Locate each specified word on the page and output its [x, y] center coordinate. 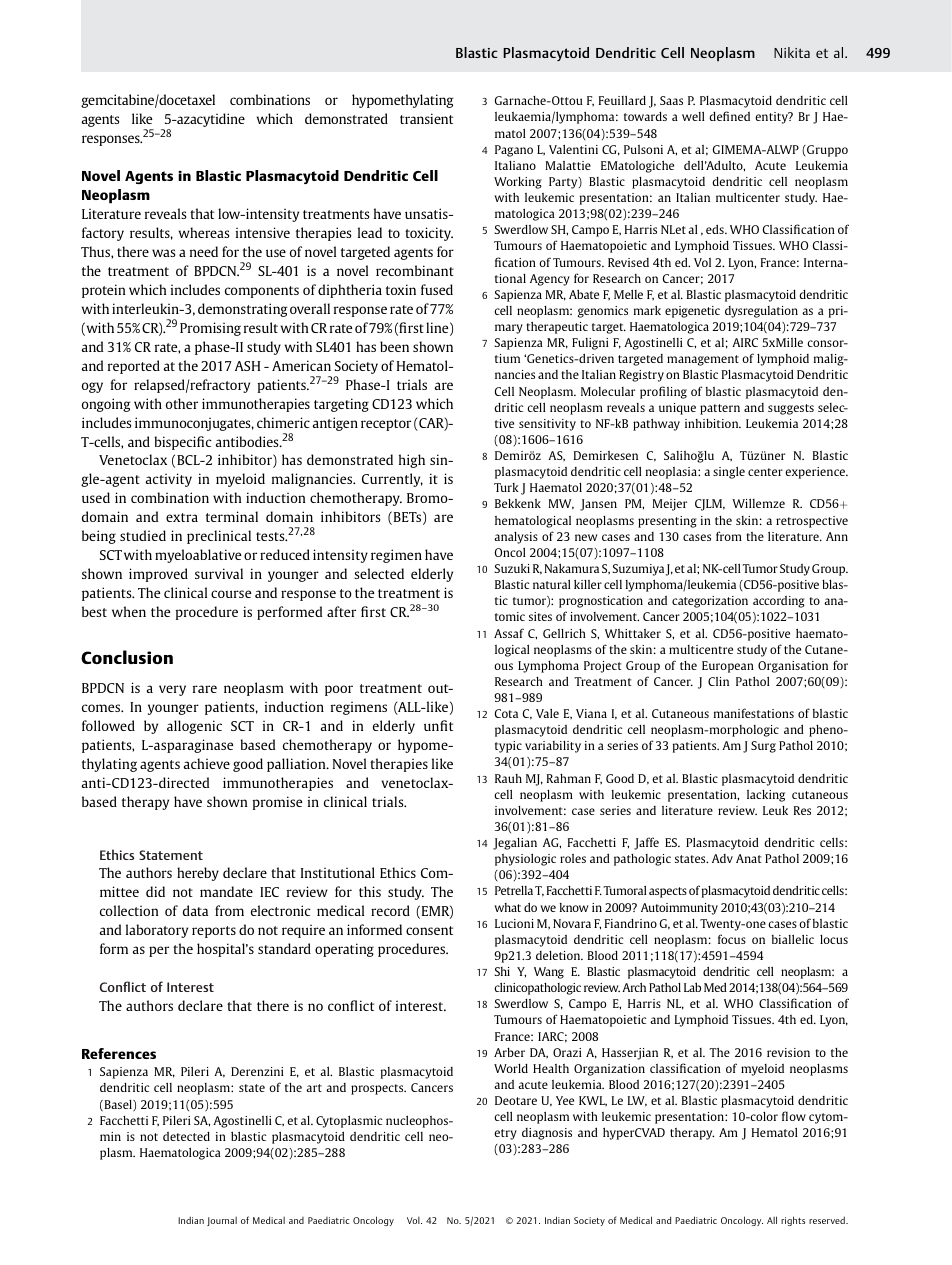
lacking [766, 796]
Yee [565, 1100]
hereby [198, 874]
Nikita [792, 52]
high [412, 461]
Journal [222, 1221]
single [729, 472]
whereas [204, 232]
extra [182, 517]
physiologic [525, 859]
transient [426, 118]
